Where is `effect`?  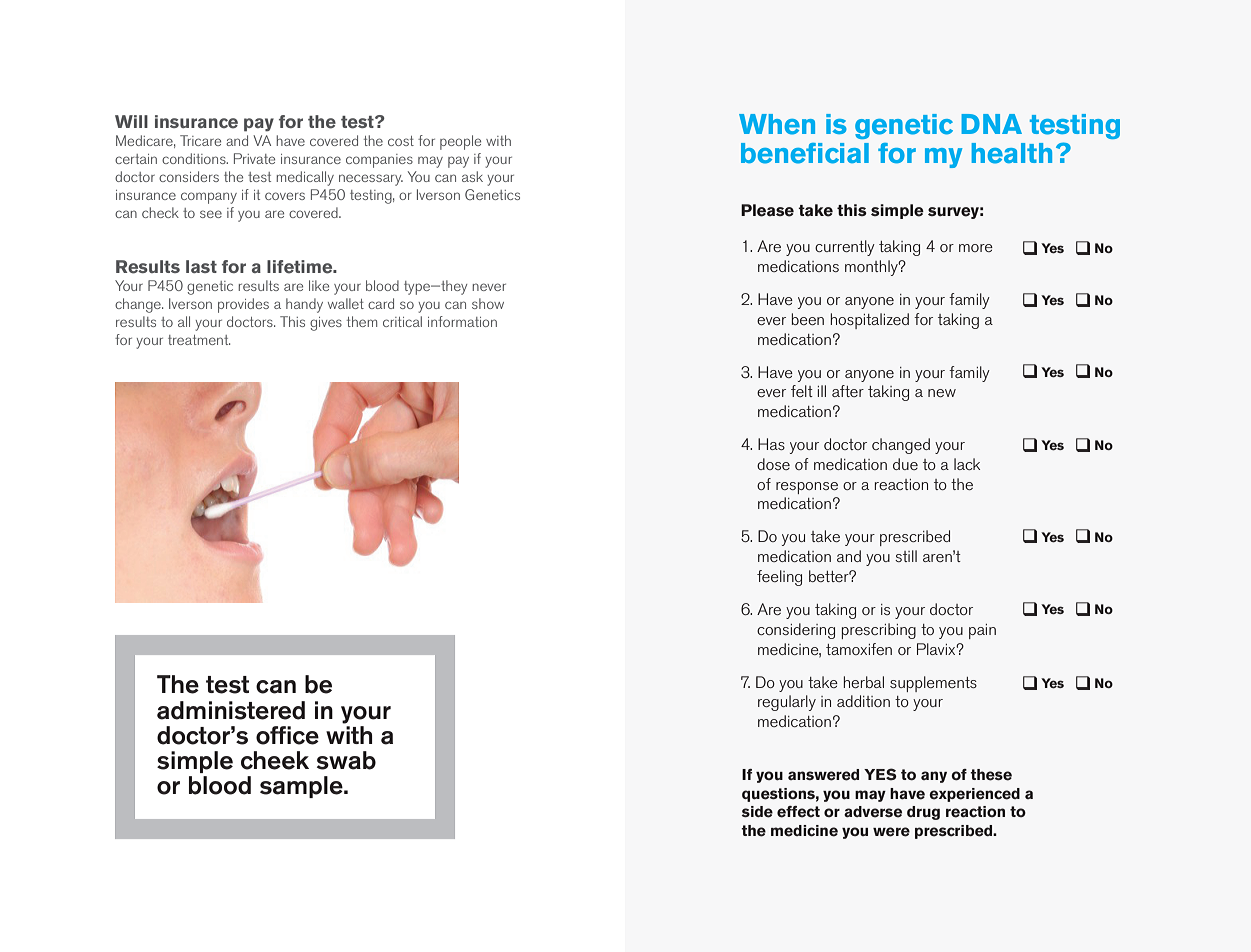 effect is located at coordinates (798, 812).
